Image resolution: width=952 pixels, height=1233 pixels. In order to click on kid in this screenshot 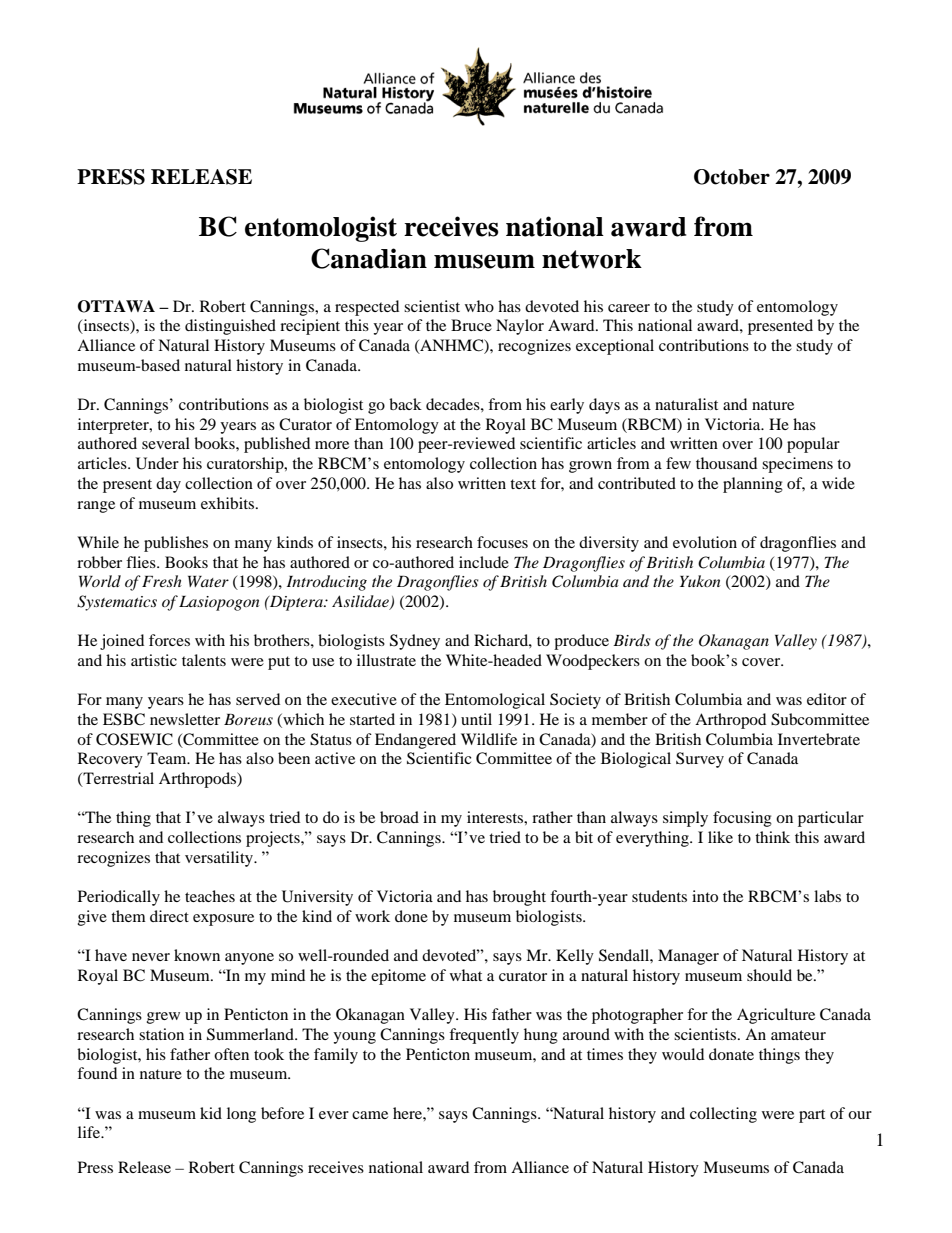, I will do `click(211, 1113)`.
